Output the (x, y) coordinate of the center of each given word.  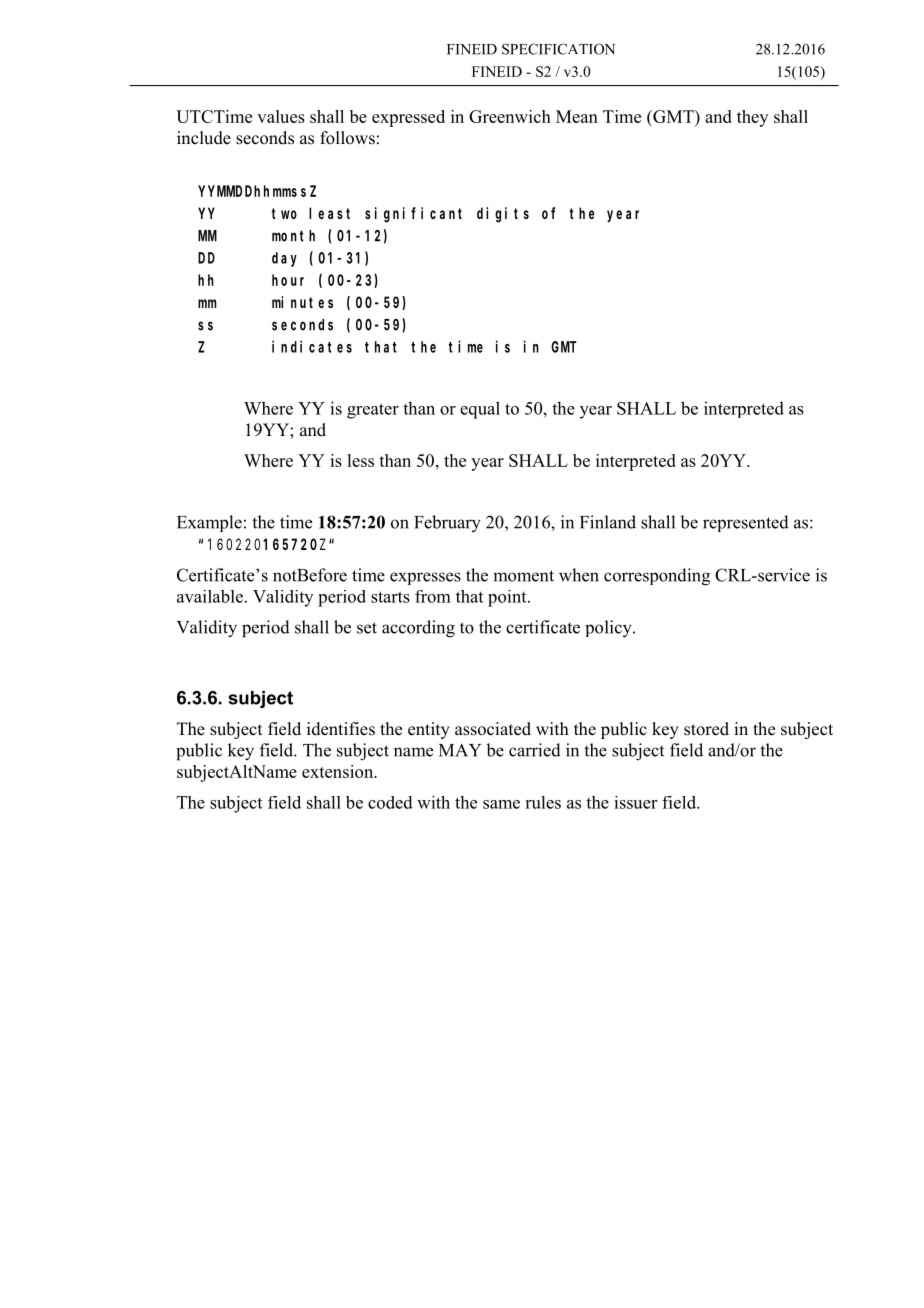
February (447, 524)
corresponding (657, 577)
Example (209, 523)
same (501, 804)
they (752, 118)
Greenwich (510, 116)
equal (480, 410)
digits (503, 215)
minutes (302, 302)
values (281, 116)
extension (339, 771)
